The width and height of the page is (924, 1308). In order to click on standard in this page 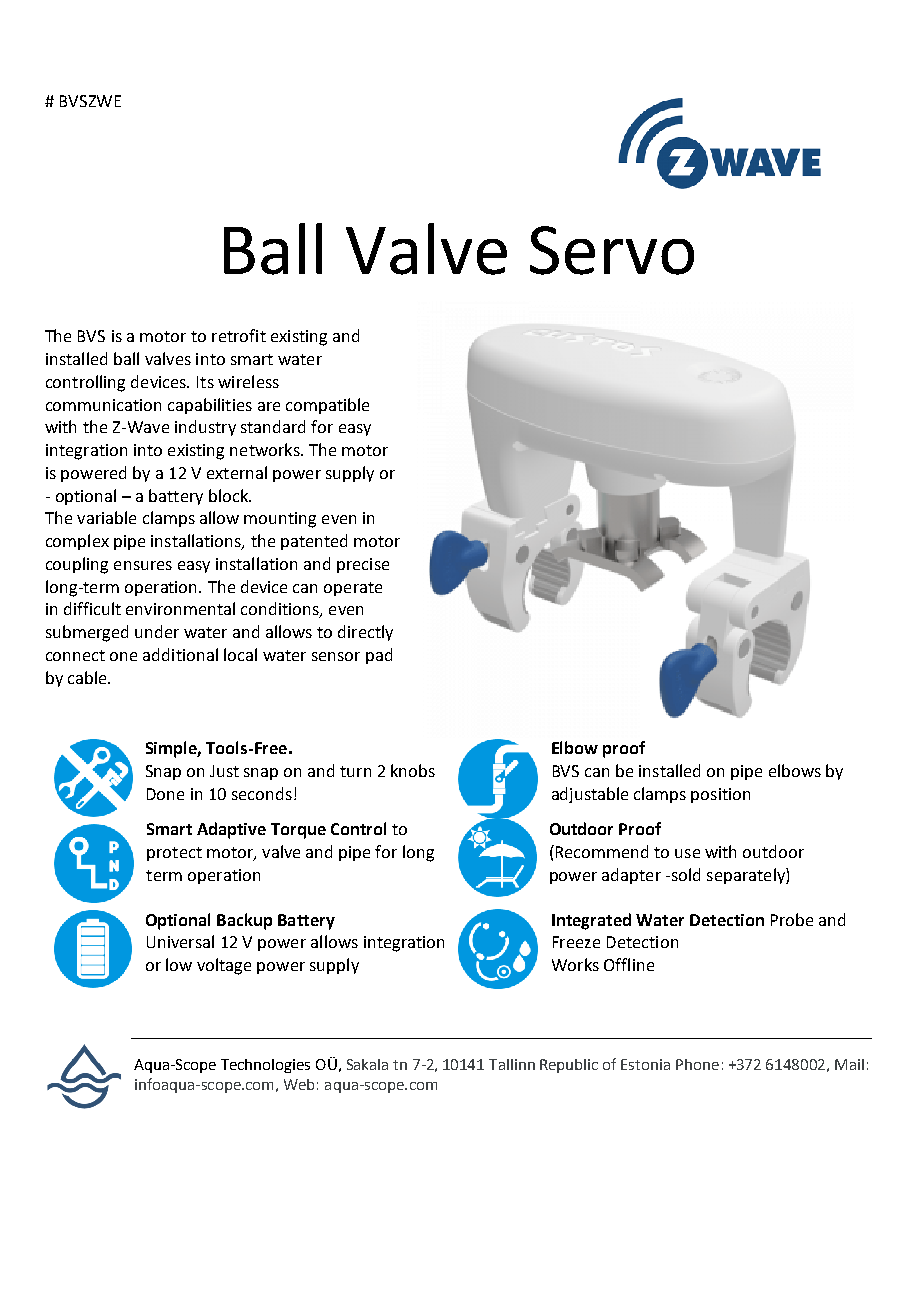, I will do `click(273, 426)`.
